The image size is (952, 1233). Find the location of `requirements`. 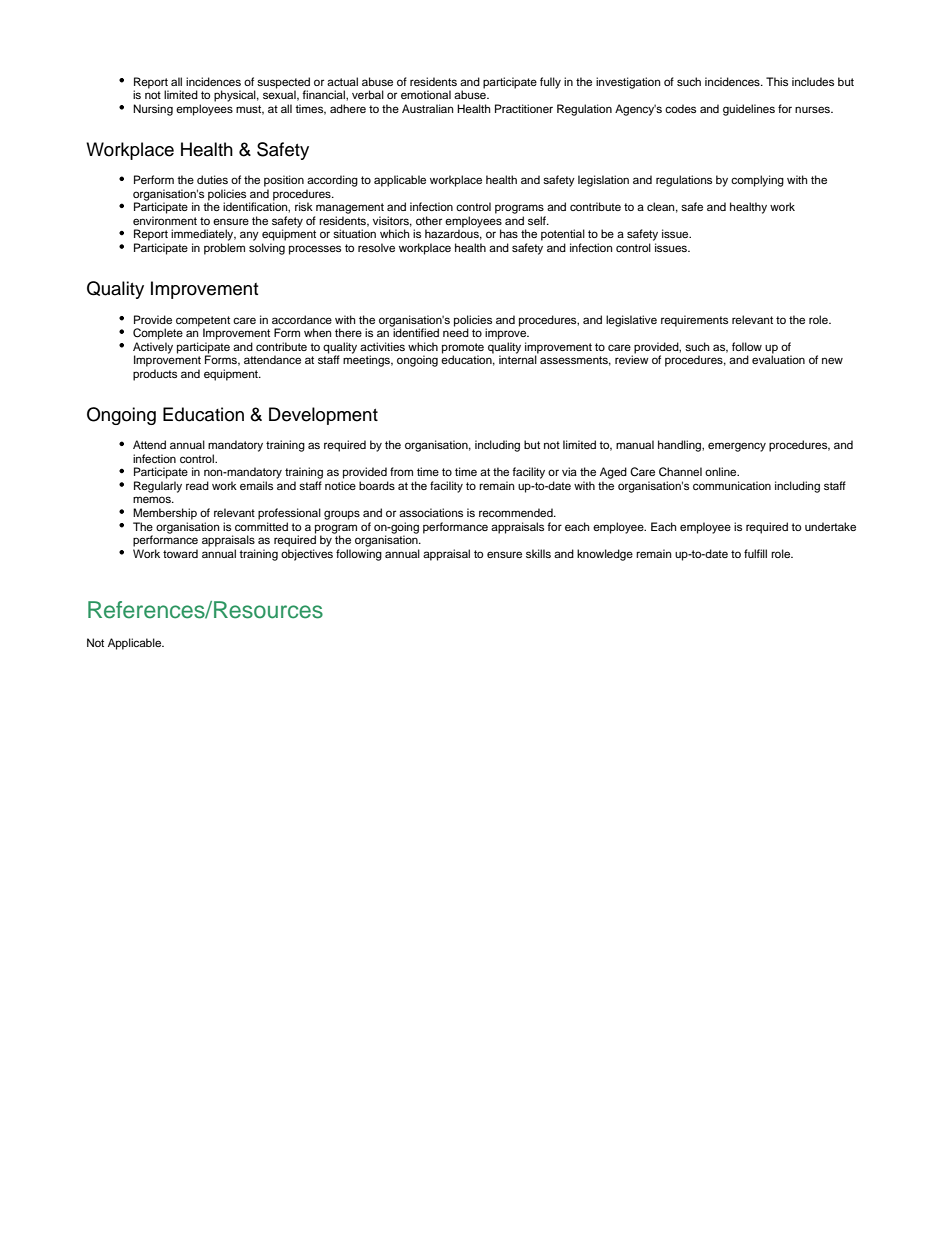

requirements is located at coordinates (694, 321).
